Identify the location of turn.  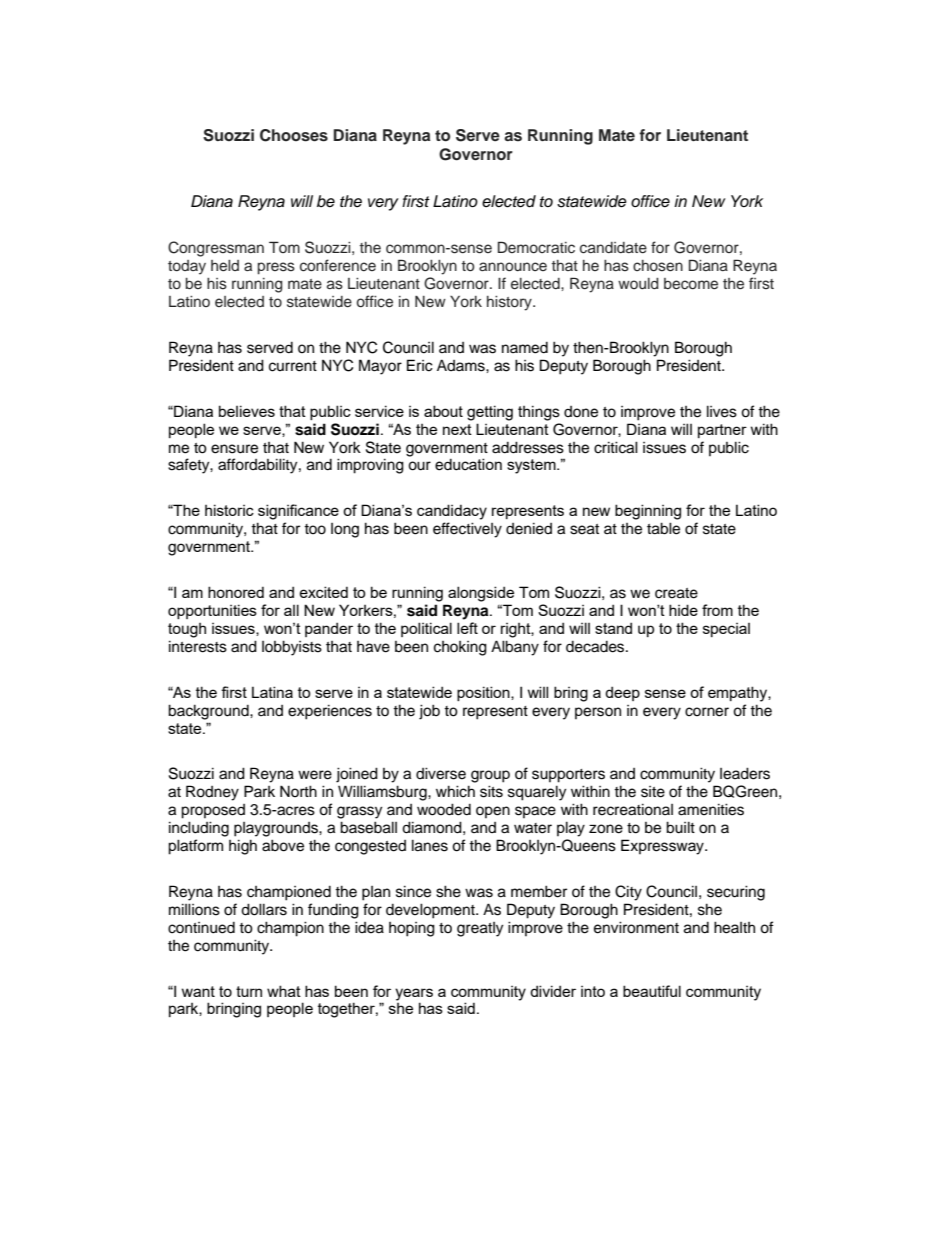
(249, 991).
